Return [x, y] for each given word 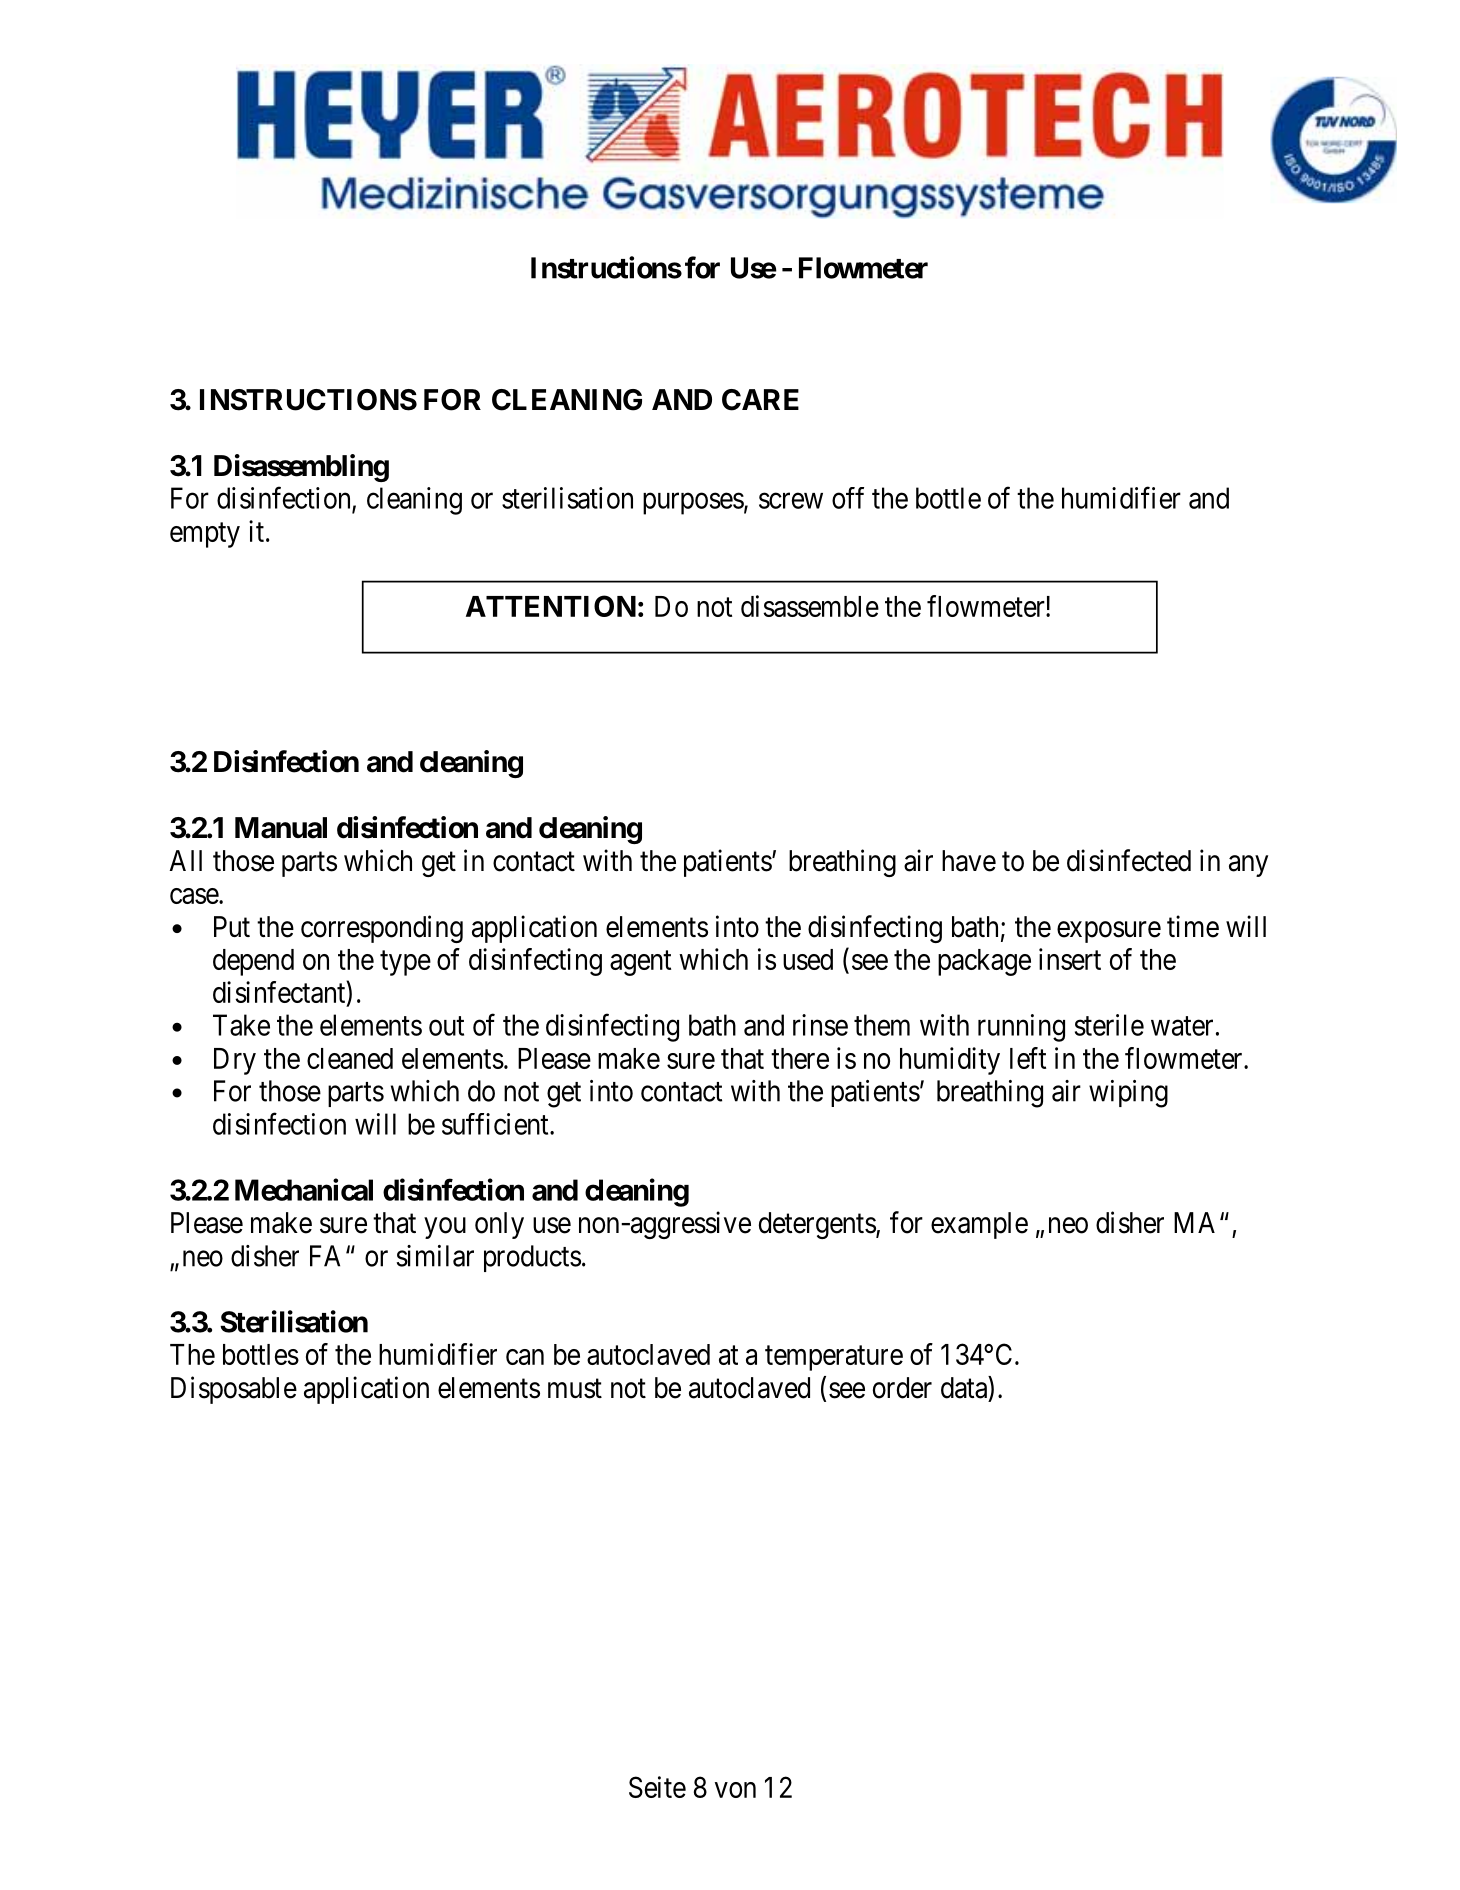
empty [205, 535]
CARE [760, 400]
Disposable [234, 1390]
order [902, 1388]
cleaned [350, 1058]
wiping [1128, 1094]
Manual [281, 828]
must [575, 1389]
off [848, 498]
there [800, 1058]
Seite [657, 1787]
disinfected [1129, 860]
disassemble [810, 606]
